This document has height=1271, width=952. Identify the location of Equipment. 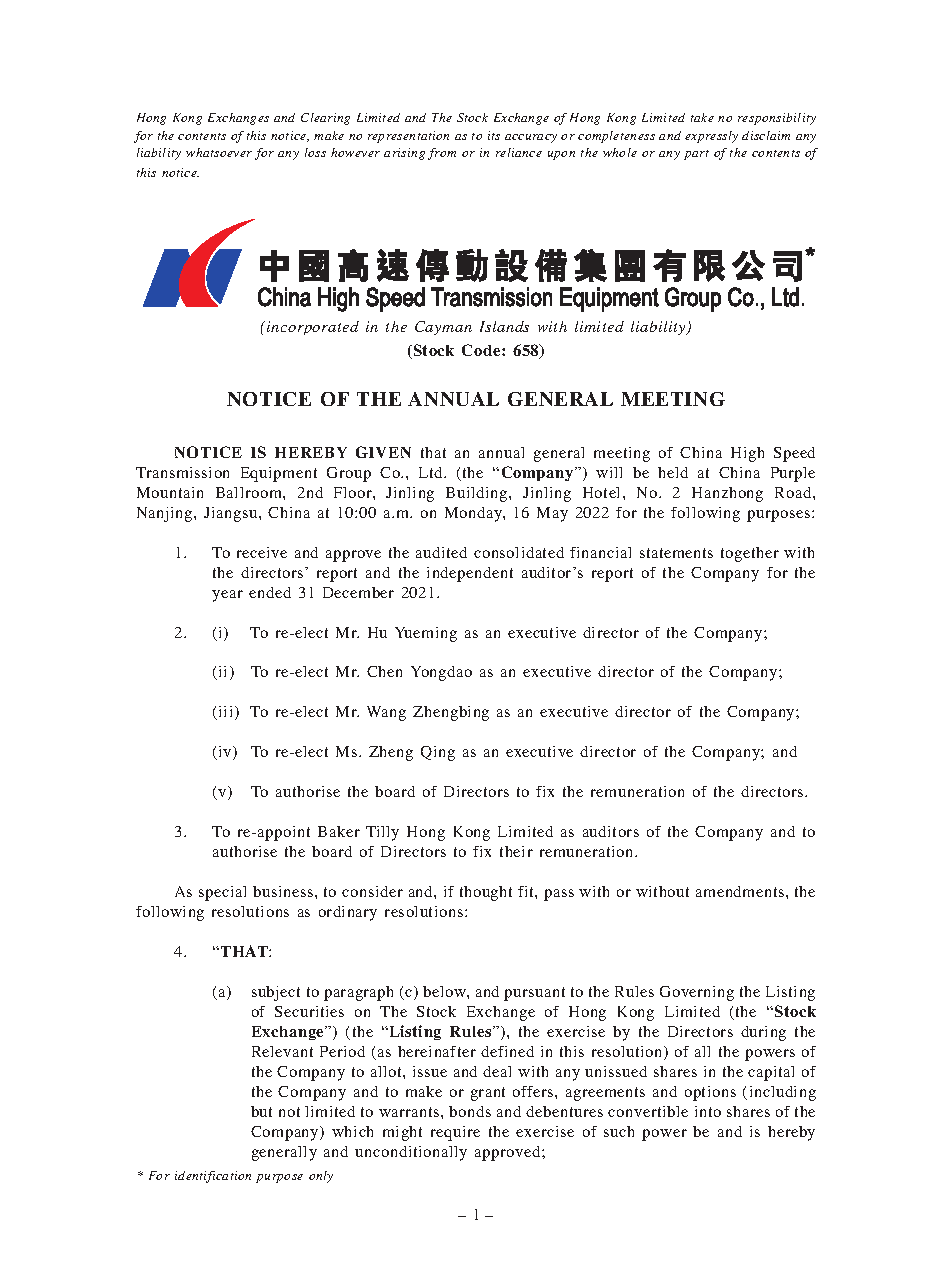
(279, 474).
